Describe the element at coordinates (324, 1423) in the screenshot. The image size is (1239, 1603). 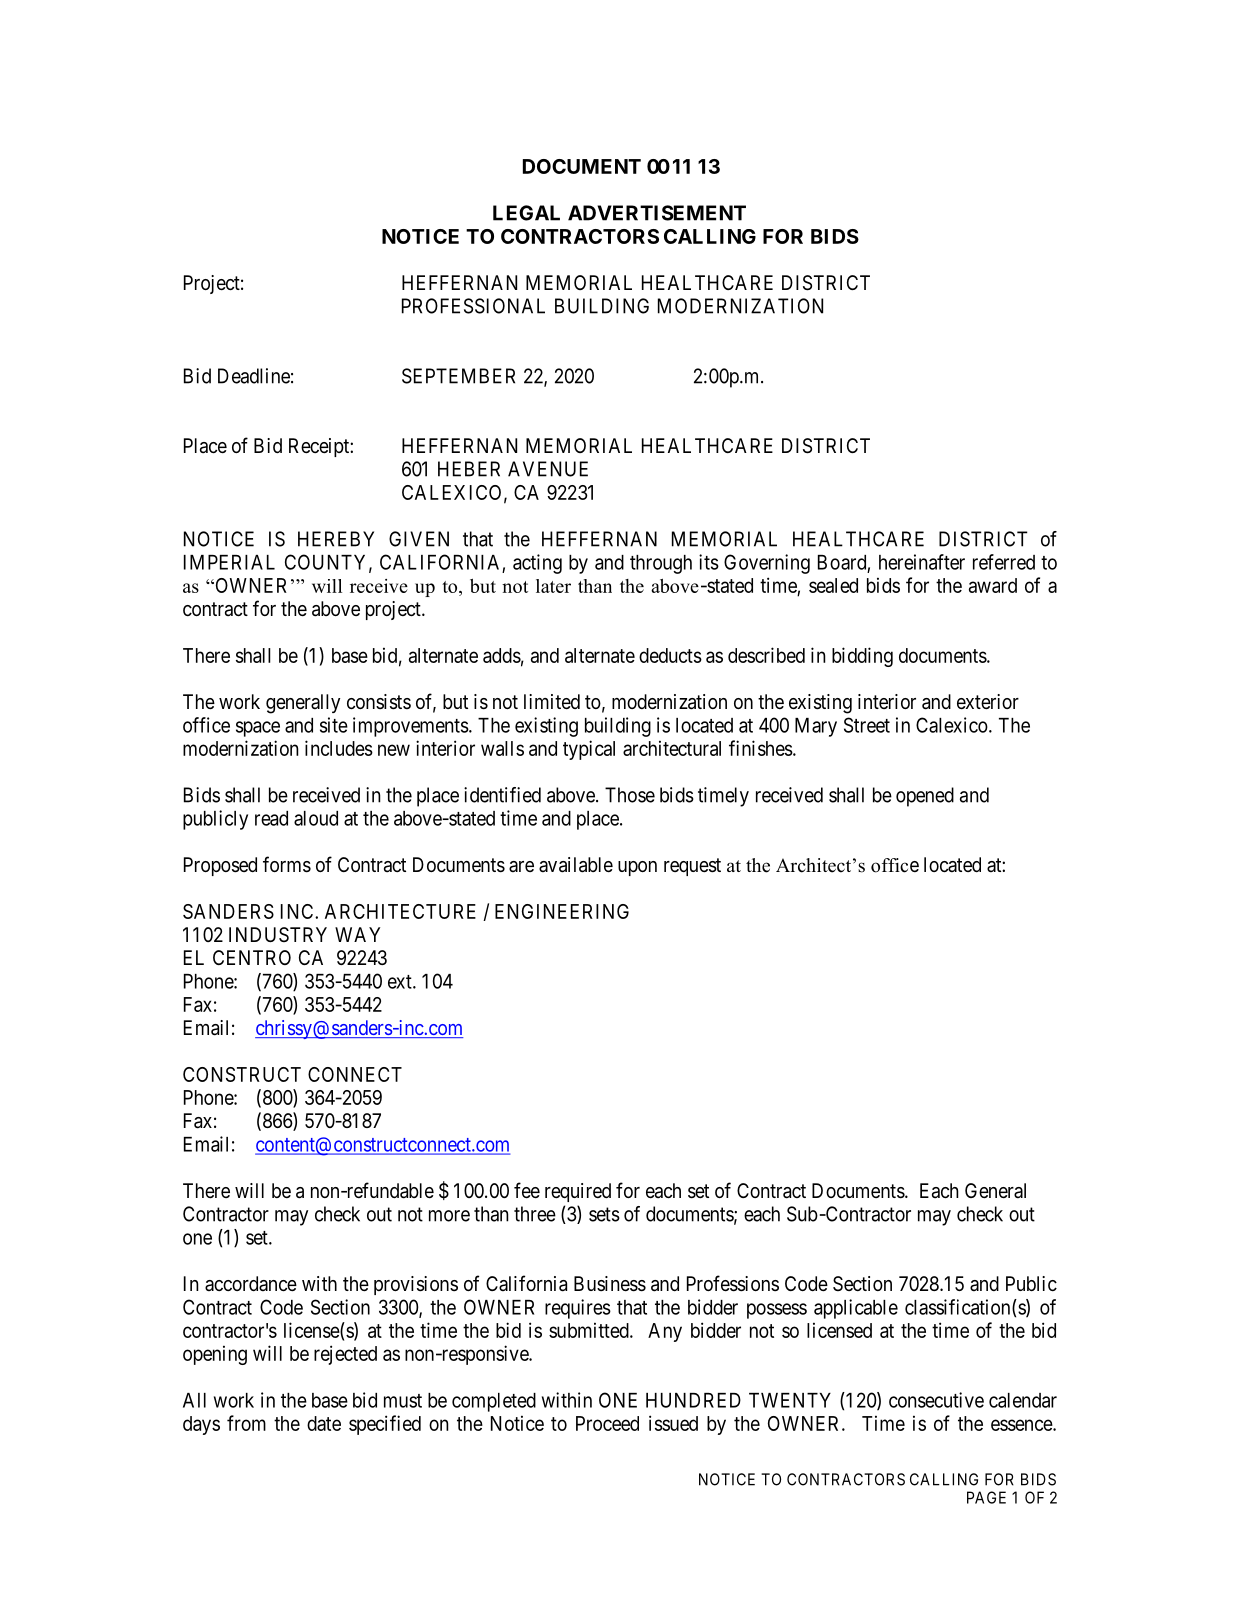
I see `date` at that location.
